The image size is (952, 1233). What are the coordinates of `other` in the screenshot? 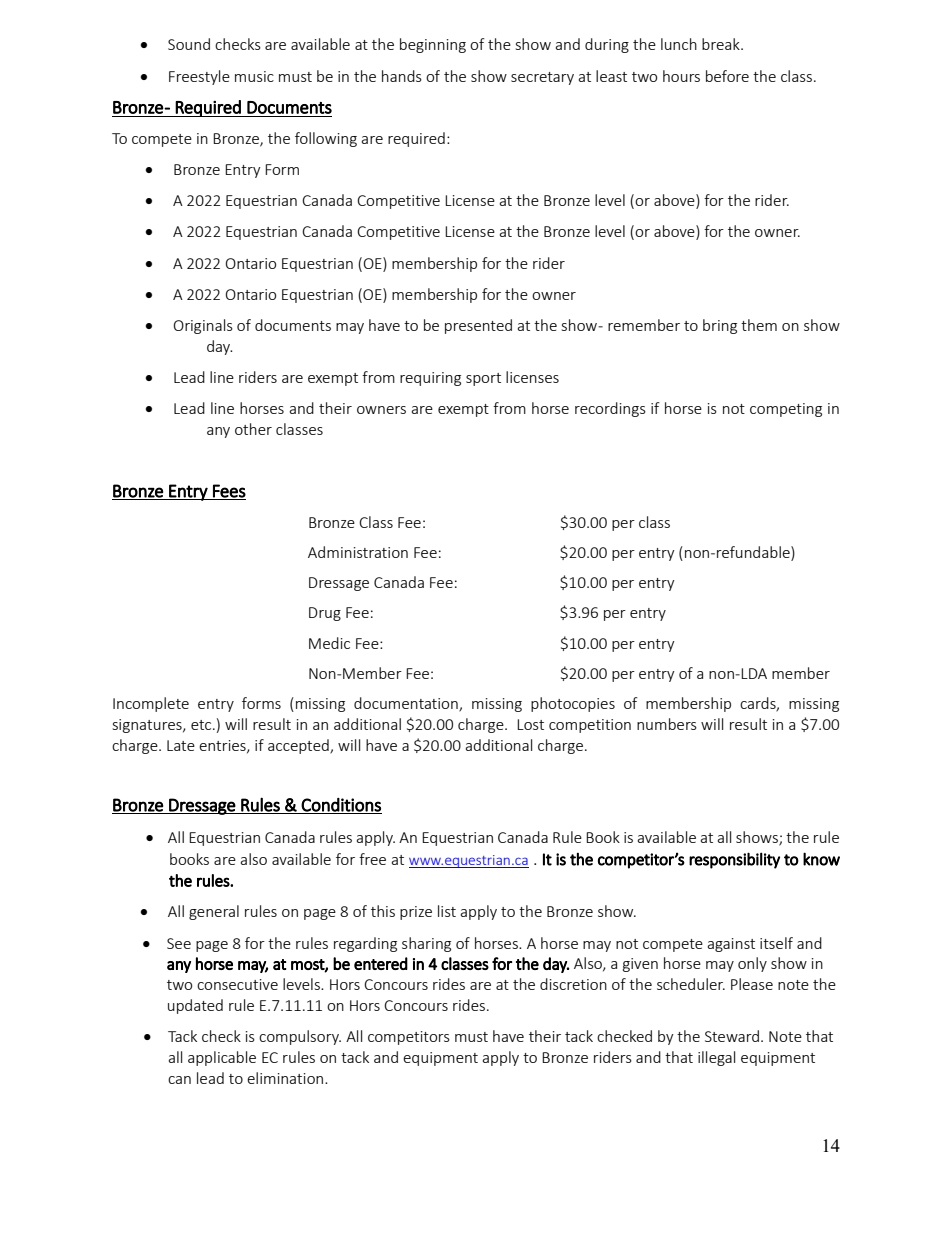 It's located at (253, 429).
